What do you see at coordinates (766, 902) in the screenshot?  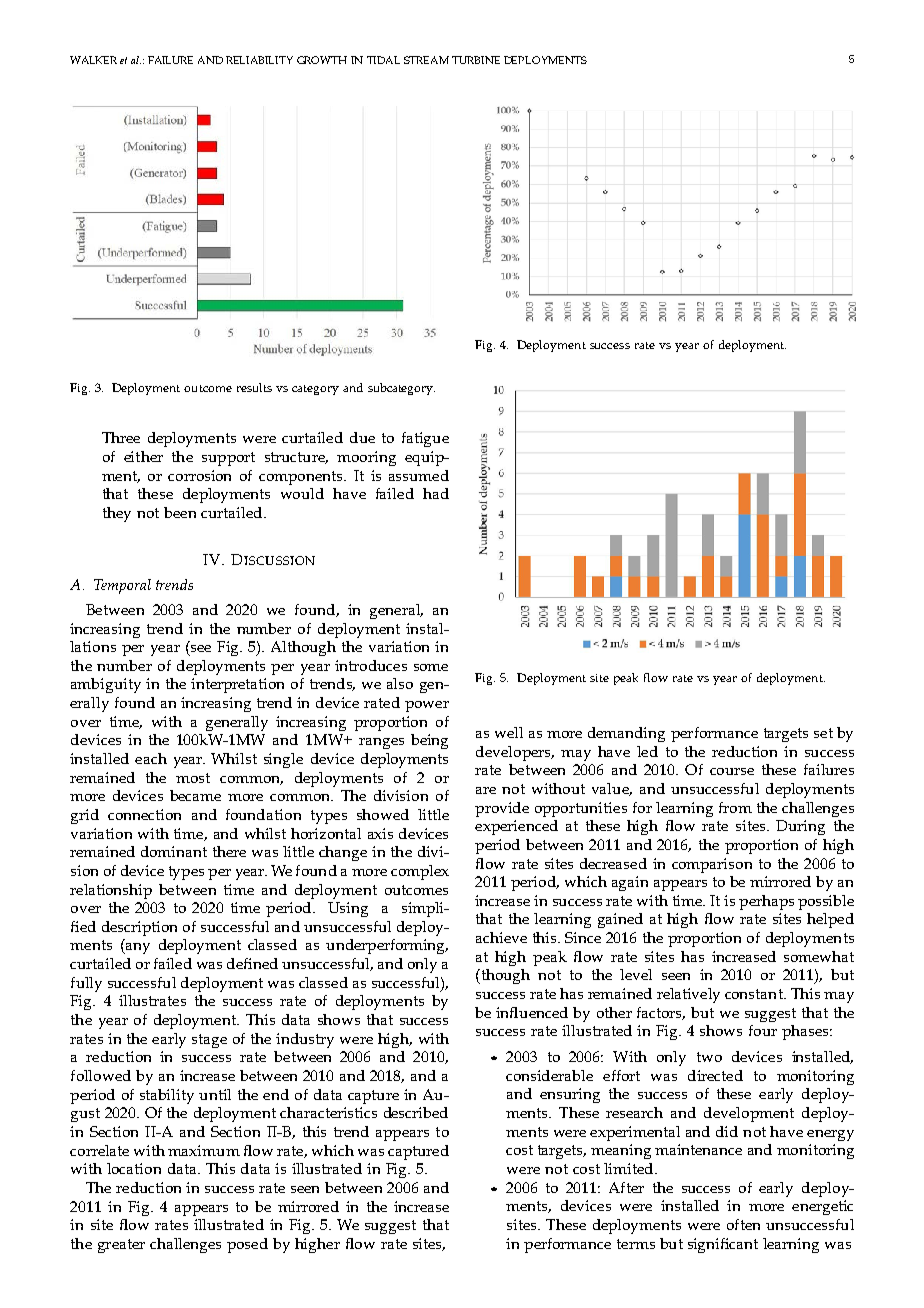 I see `perhaps` at bounding box center [766, 902].
